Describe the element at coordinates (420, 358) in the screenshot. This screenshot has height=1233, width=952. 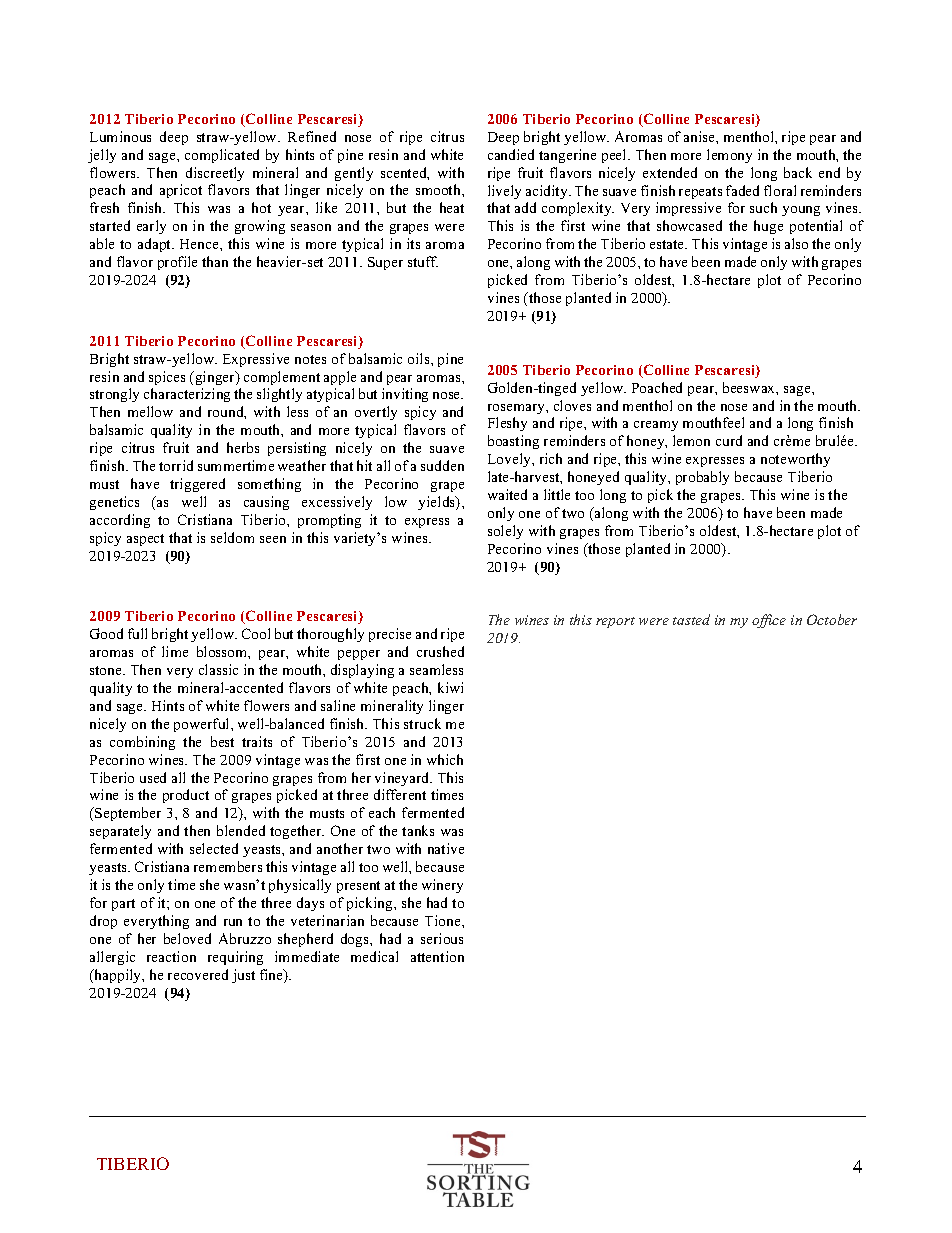
I see `oils` at that location.
